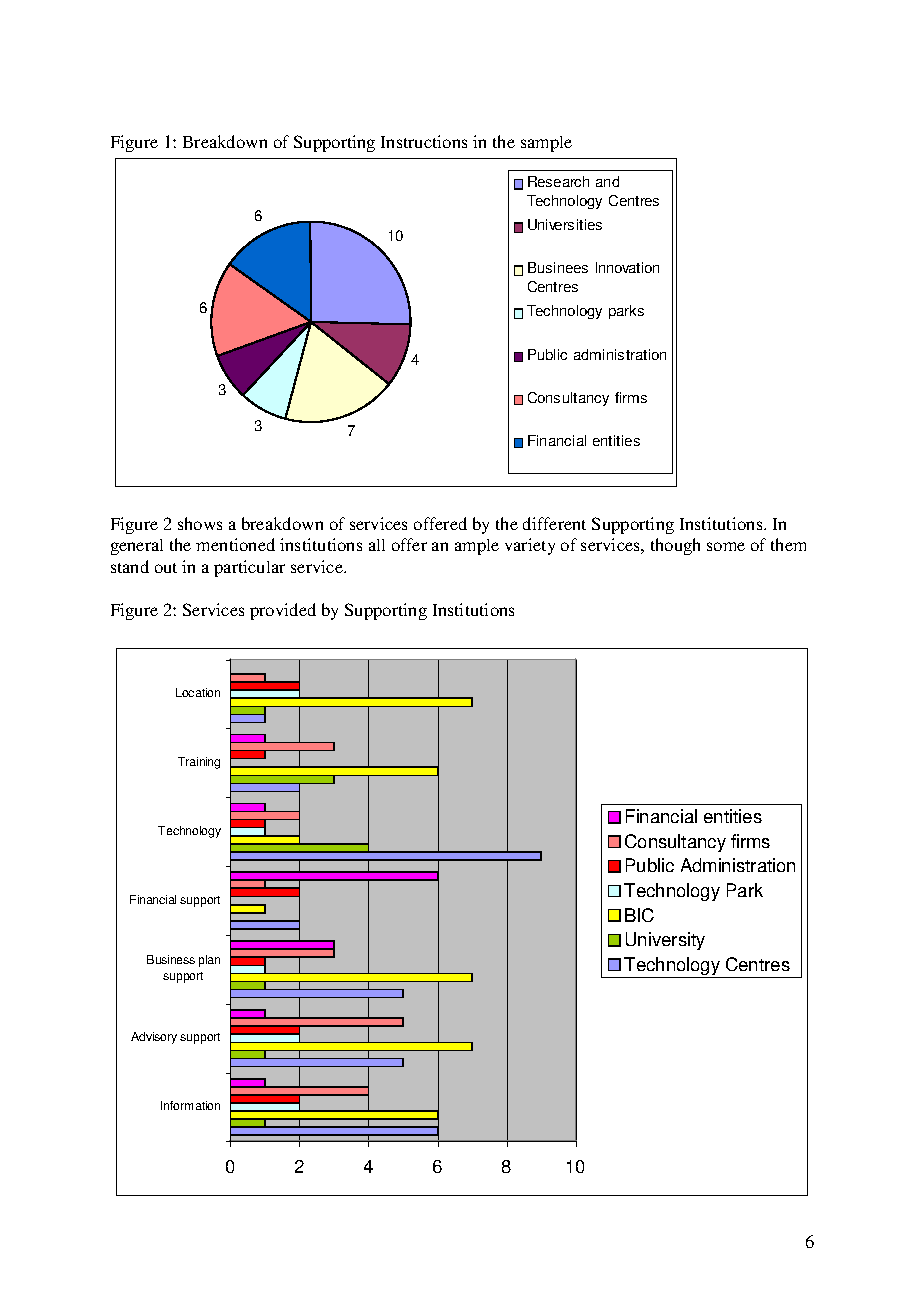 This screenshot has width=924, height=1308. What do you see at coordinates (665, 941) in the screenshot?
I see `University` at bounding box center [665, 941].
